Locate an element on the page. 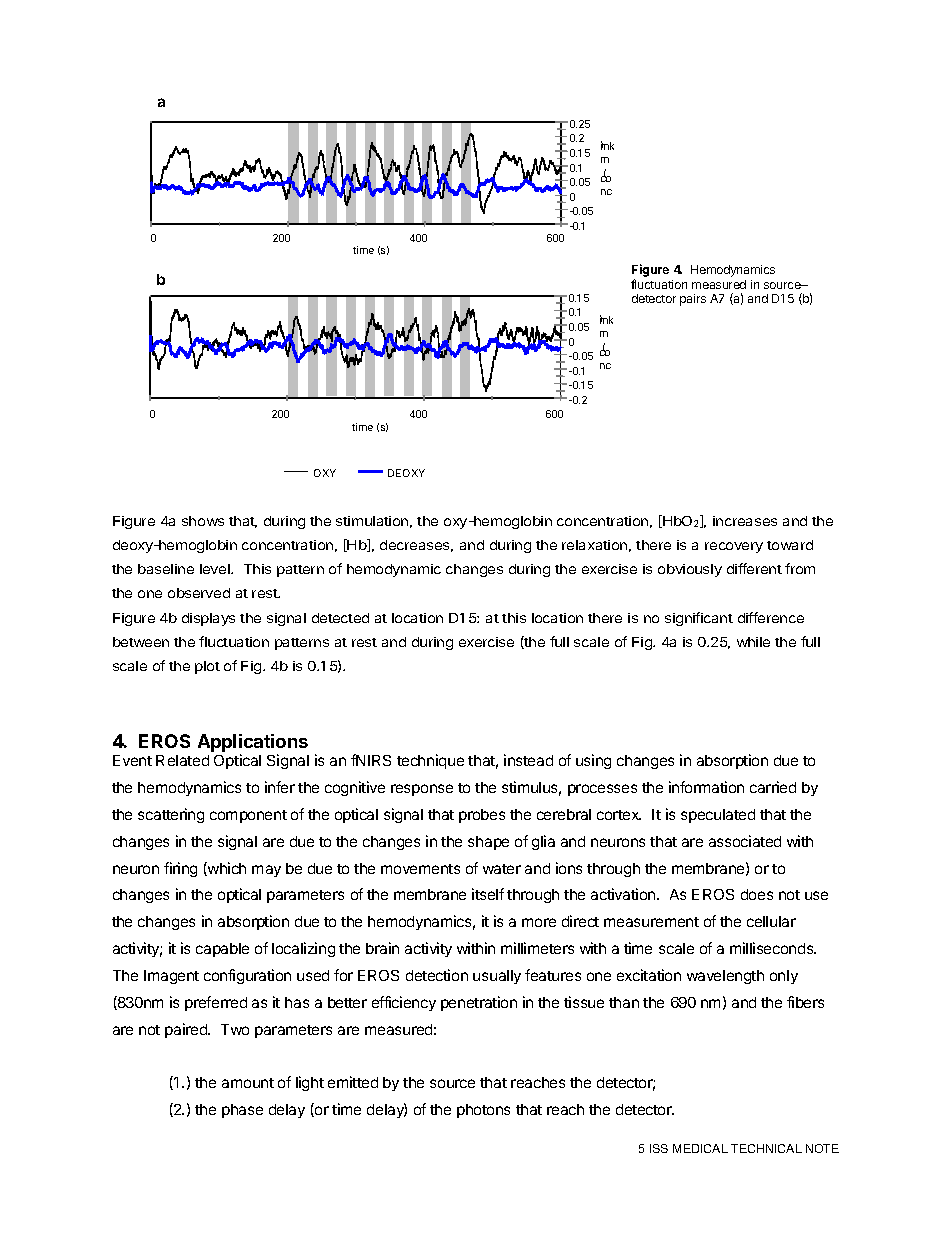 The height and width of the page is (1233, 952). detected is located at coordinates (340, 618).
